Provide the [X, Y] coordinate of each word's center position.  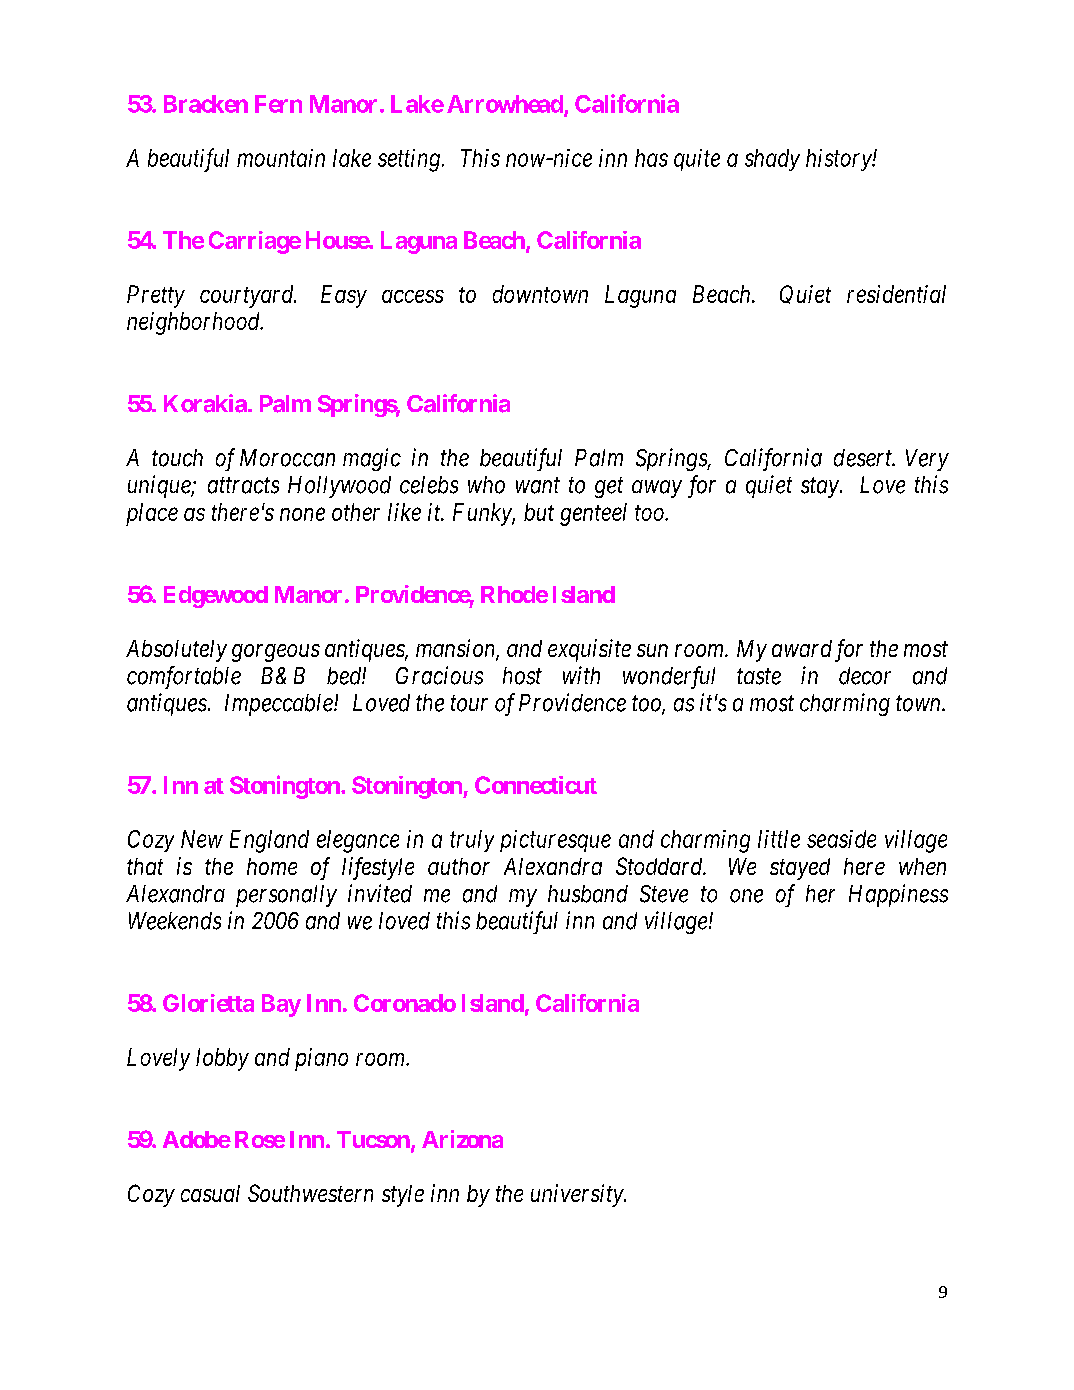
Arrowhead [506, 105]
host [522, 676]
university [578, 1195]
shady [772, 160]
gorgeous [276, 653]
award [802, 648]
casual [210, 1193]
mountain [281, 158]
